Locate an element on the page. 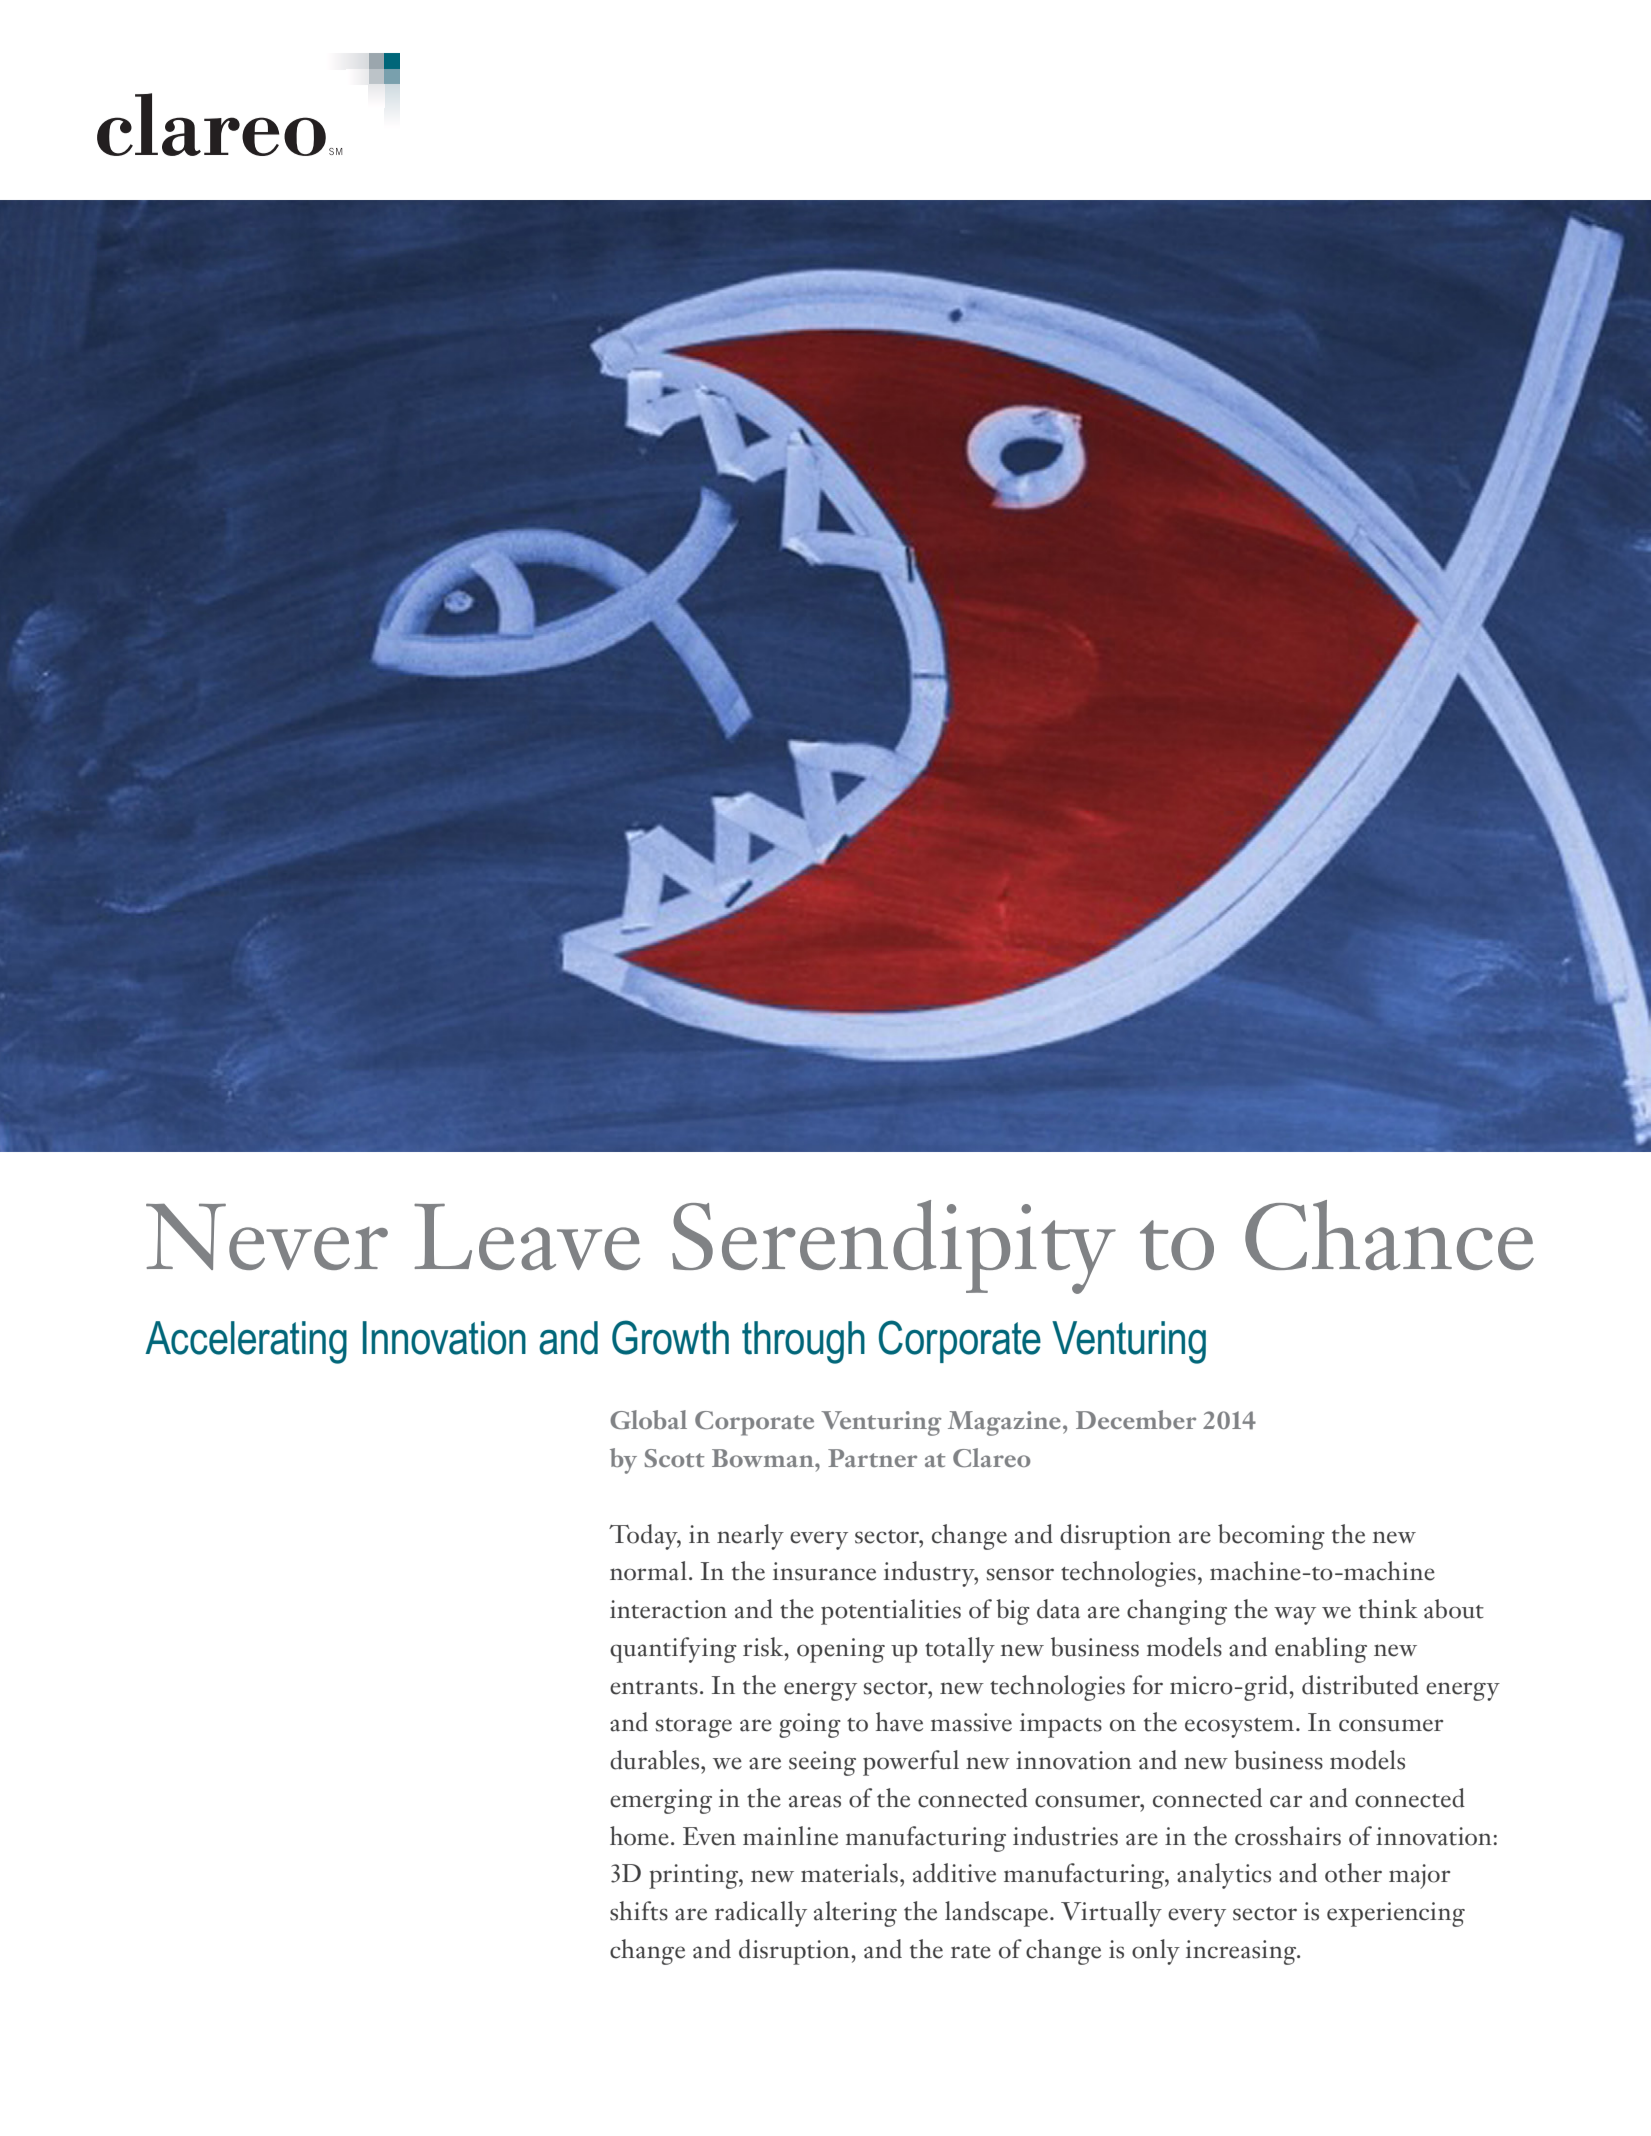 This page has width=1651, height=2136. think is located at coordinates (1388, 1609).
